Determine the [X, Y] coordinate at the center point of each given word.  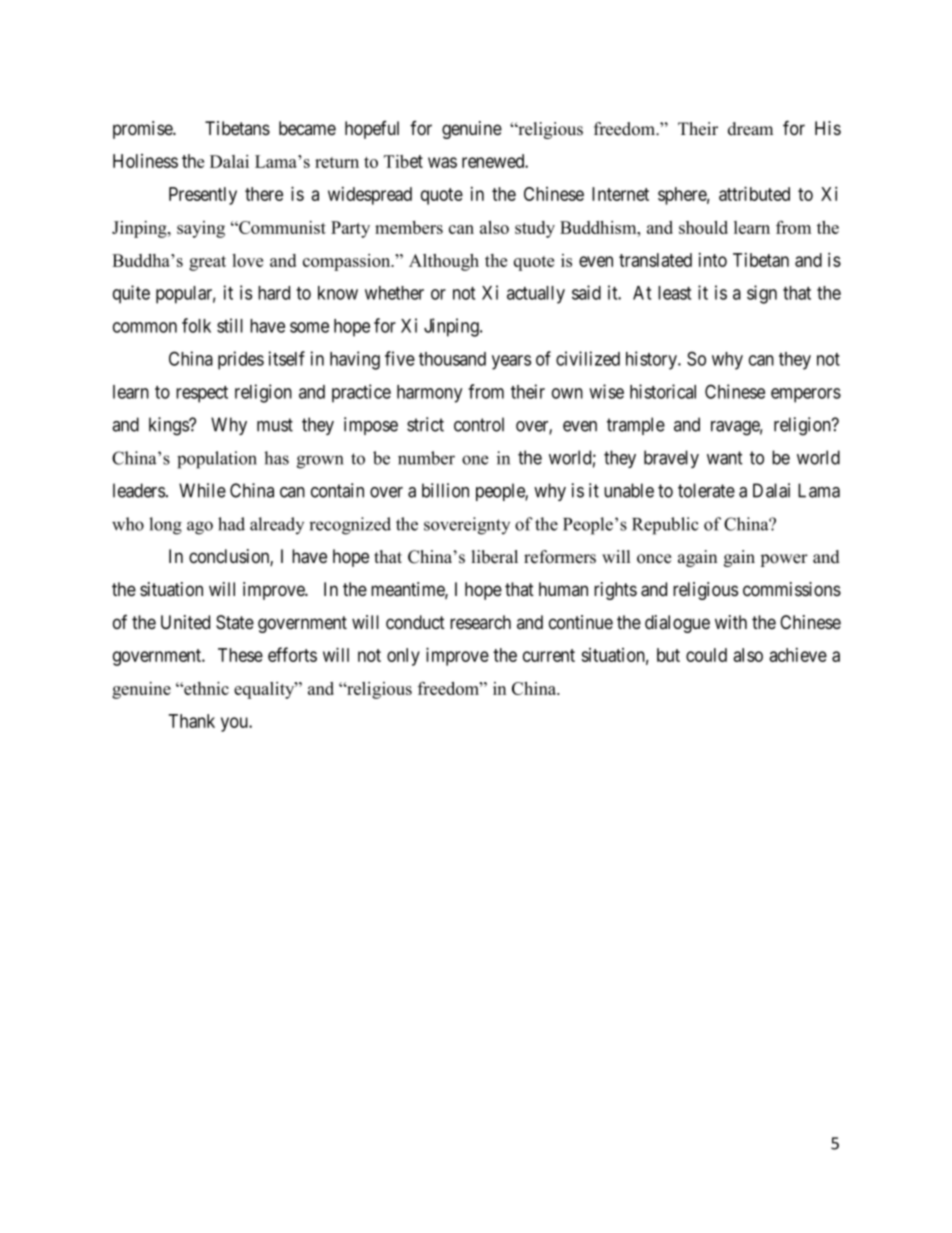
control [479, 424]
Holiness [145, 161]
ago [200, 528]
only [403, 657]
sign [762, 294]
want [725, 458]
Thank [192, 721]
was [442, 162]
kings [169, 426]
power [784, 560]
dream [750, 129]
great [207, 263]
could [706, 655]
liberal [495, 557]
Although [444, 262]
